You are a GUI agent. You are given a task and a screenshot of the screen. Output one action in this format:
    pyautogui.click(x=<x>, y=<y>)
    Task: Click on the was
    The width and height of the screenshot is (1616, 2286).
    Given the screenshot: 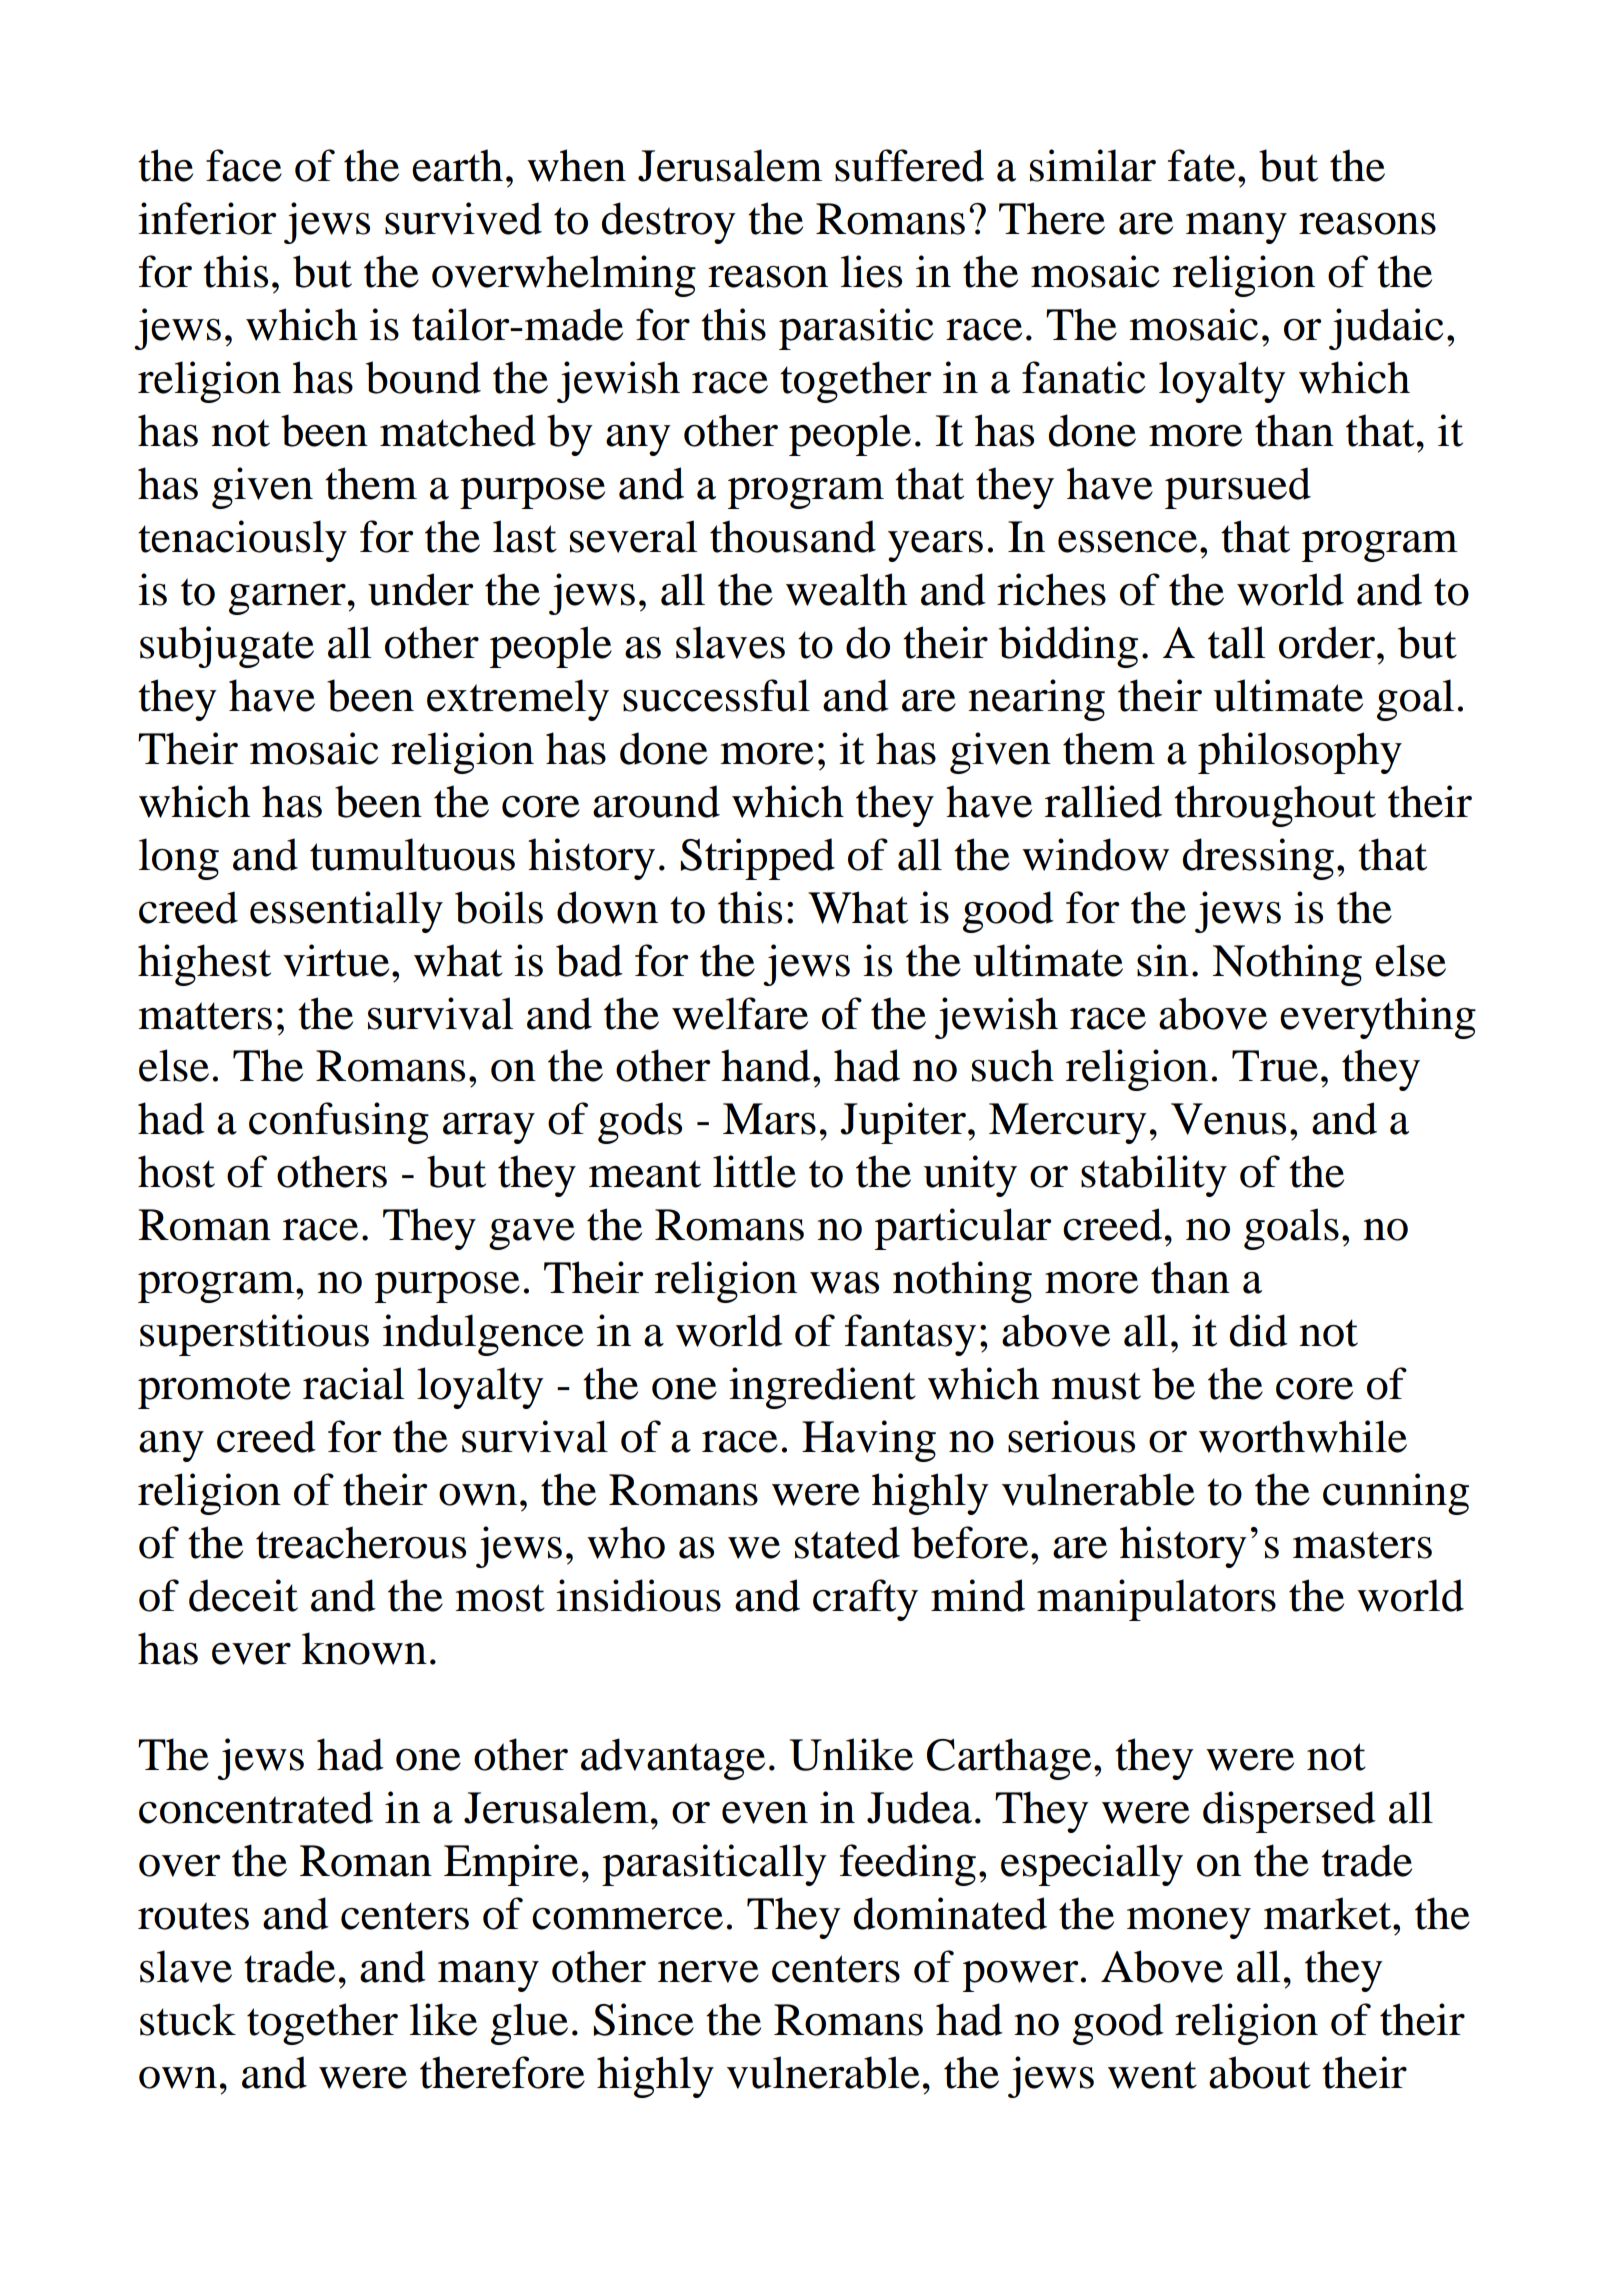 What is the action you would take?
    pyautogui.click(x=844, y=1283)
